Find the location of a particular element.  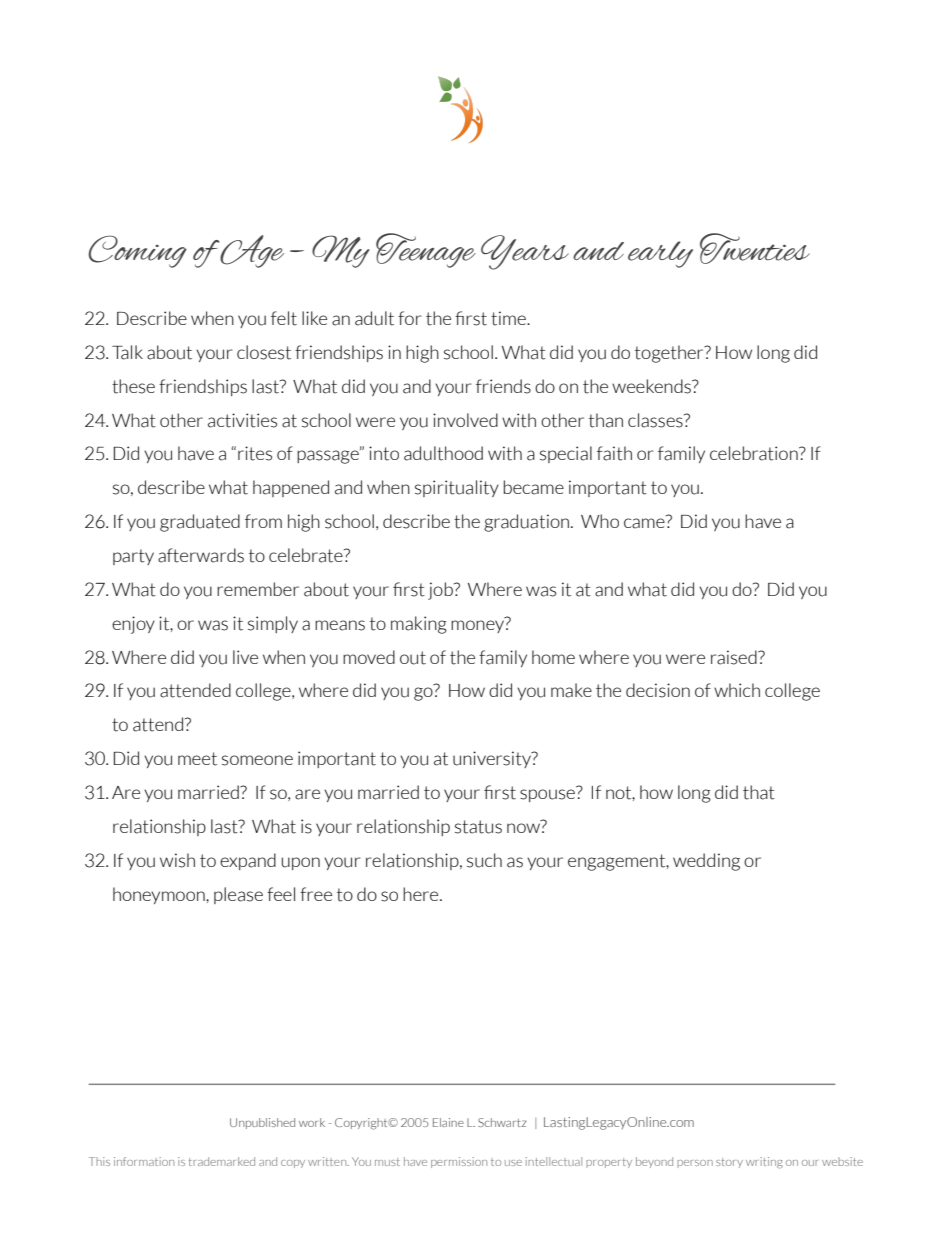

Coming is located at coordinates (137, 251).
